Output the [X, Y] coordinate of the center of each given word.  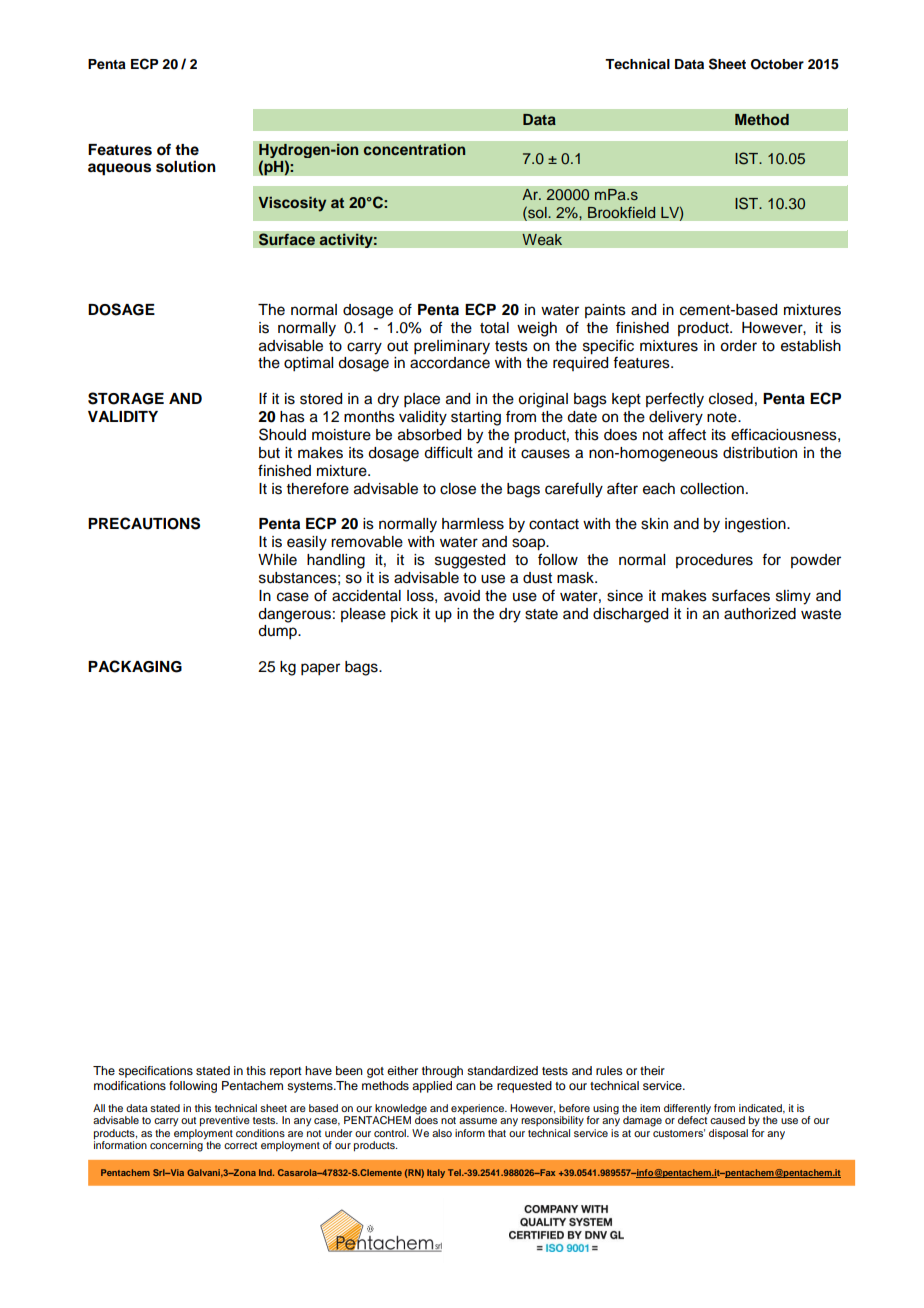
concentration [414, 149]
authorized [760, 614]
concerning [177, 1145]
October [777, 64]
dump [278, 632]
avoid [462, 596]
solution [186, 166]
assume [478, 1121]
